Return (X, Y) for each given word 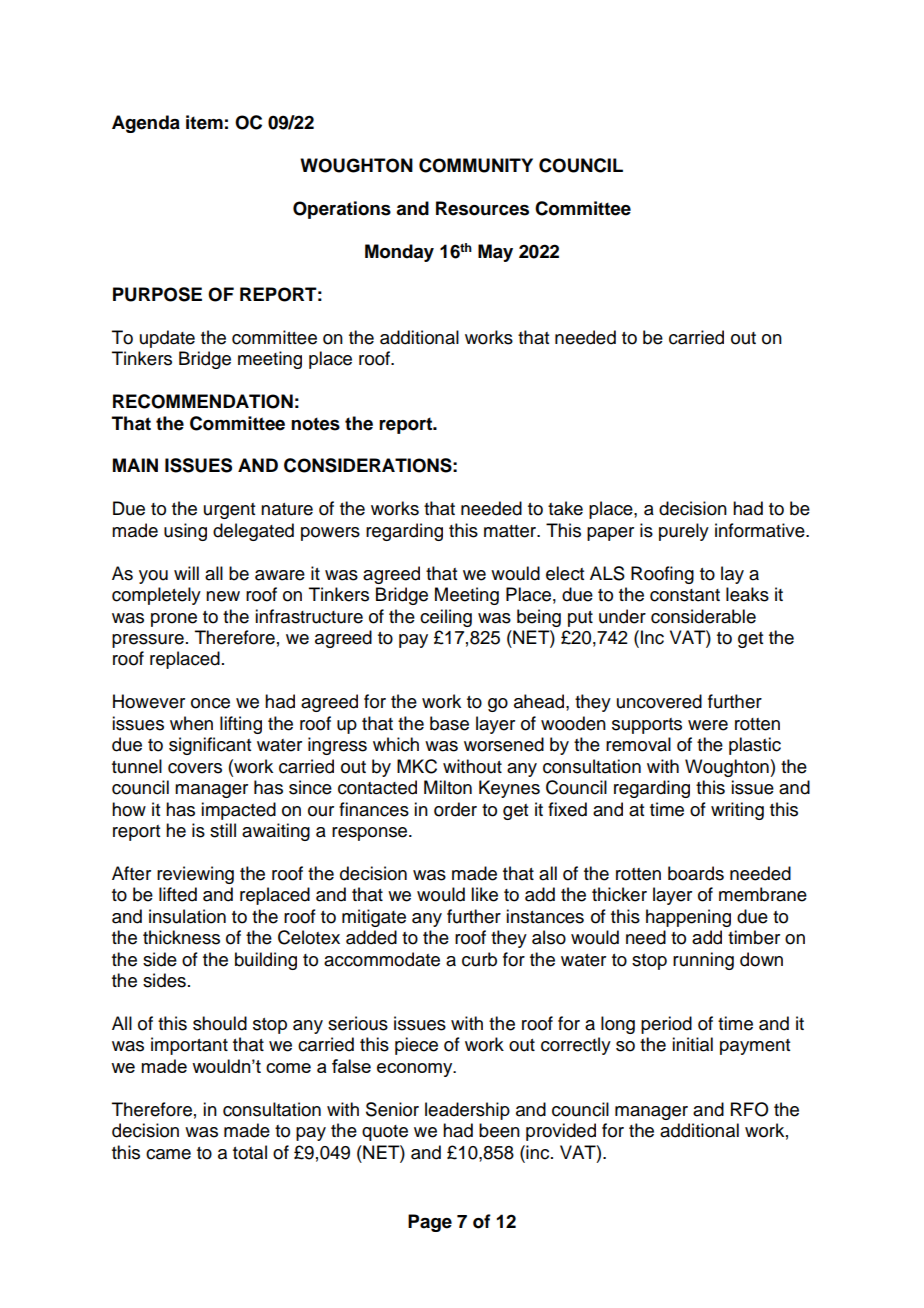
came (168, 1154)
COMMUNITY (476, 165)
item (204, 122)
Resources (482, 208)
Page (430, 1223)
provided (561, 1132)
